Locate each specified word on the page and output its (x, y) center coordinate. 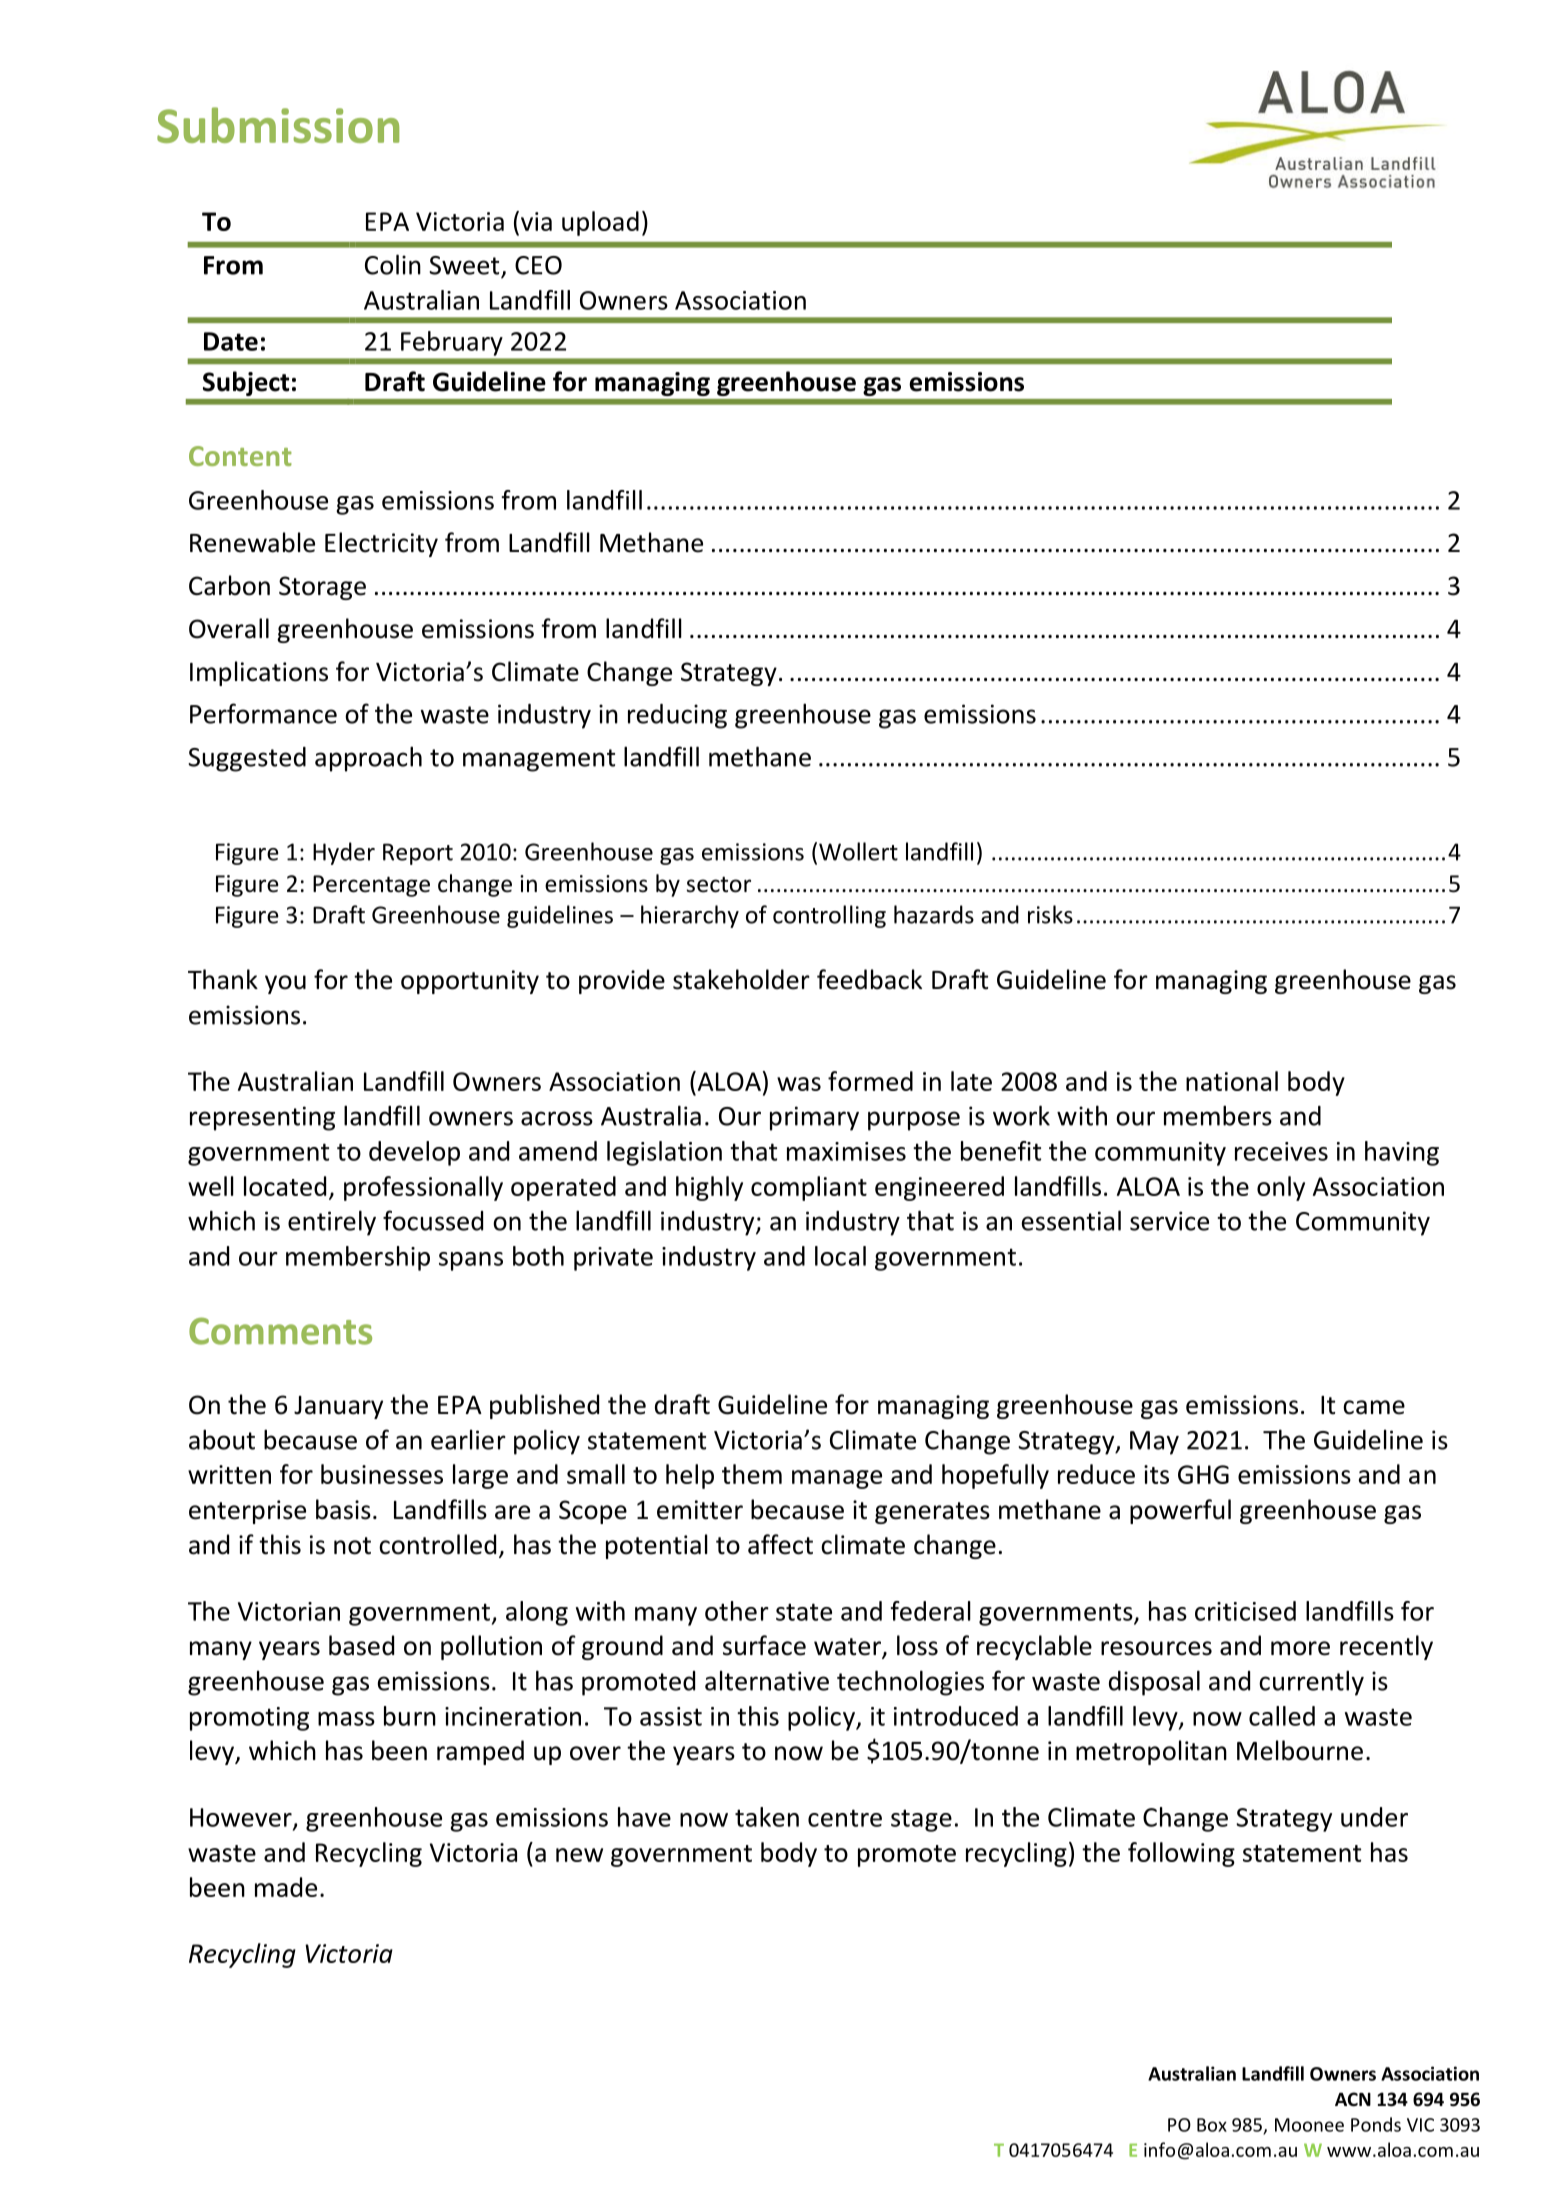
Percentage (371, 886)
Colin (393, 264)
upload (600, 223)
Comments (280, 1331)
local (840, 1256)
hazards (934, 914)
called (1282, 1716)
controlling (829, 916)
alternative (767, 1680)
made (286, 1887)
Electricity (381, 544)
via (536, 221)
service (1169, 1221)
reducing (677, 716)
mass (346, 1719)
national (1232, 1081)
